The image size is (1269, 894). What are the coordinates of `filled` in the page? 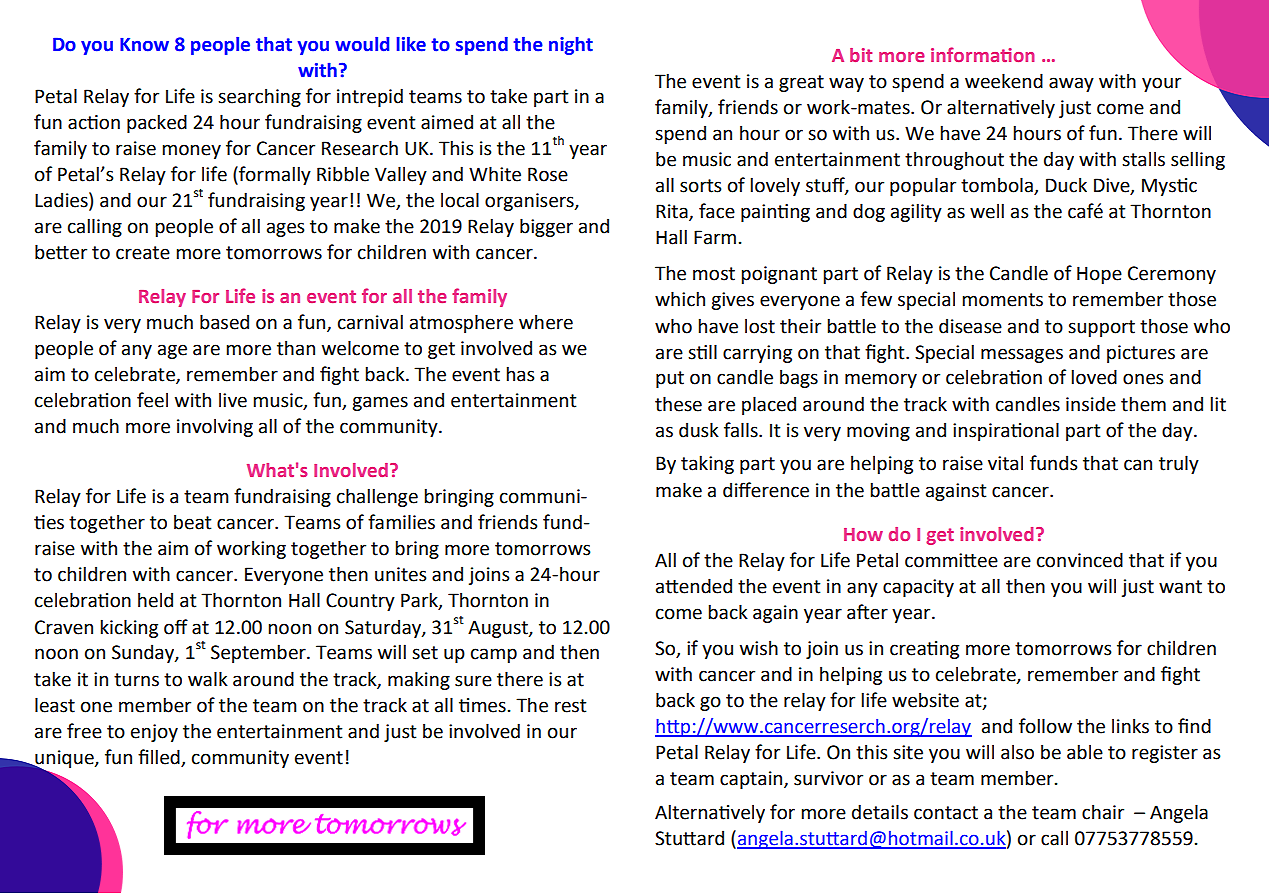 It's located at (159, 757).
